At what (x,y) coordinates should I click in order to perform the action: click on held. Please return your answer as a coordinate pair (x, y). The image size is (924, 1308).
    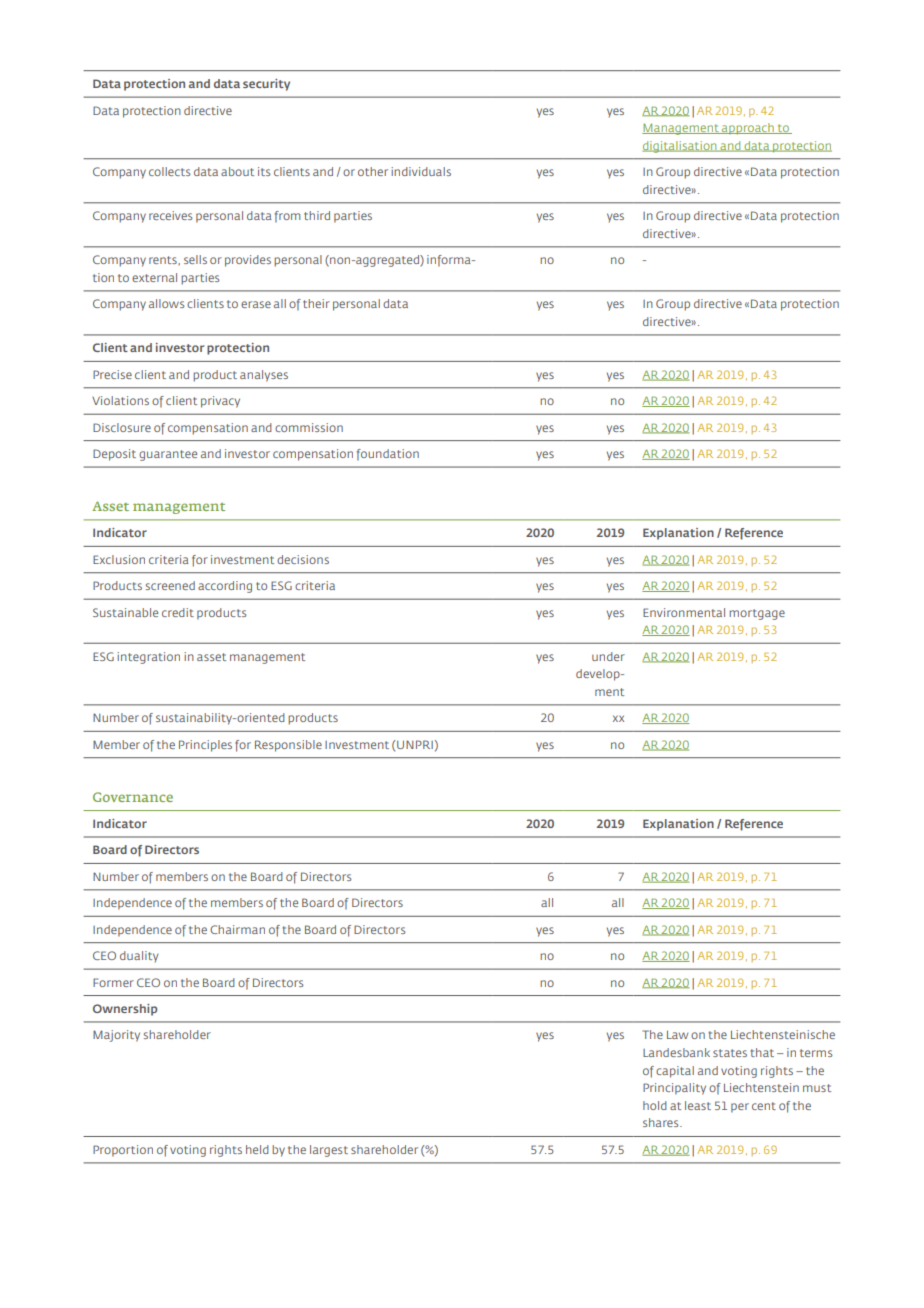
    Looking at the image, I should click on (257, 1149).
